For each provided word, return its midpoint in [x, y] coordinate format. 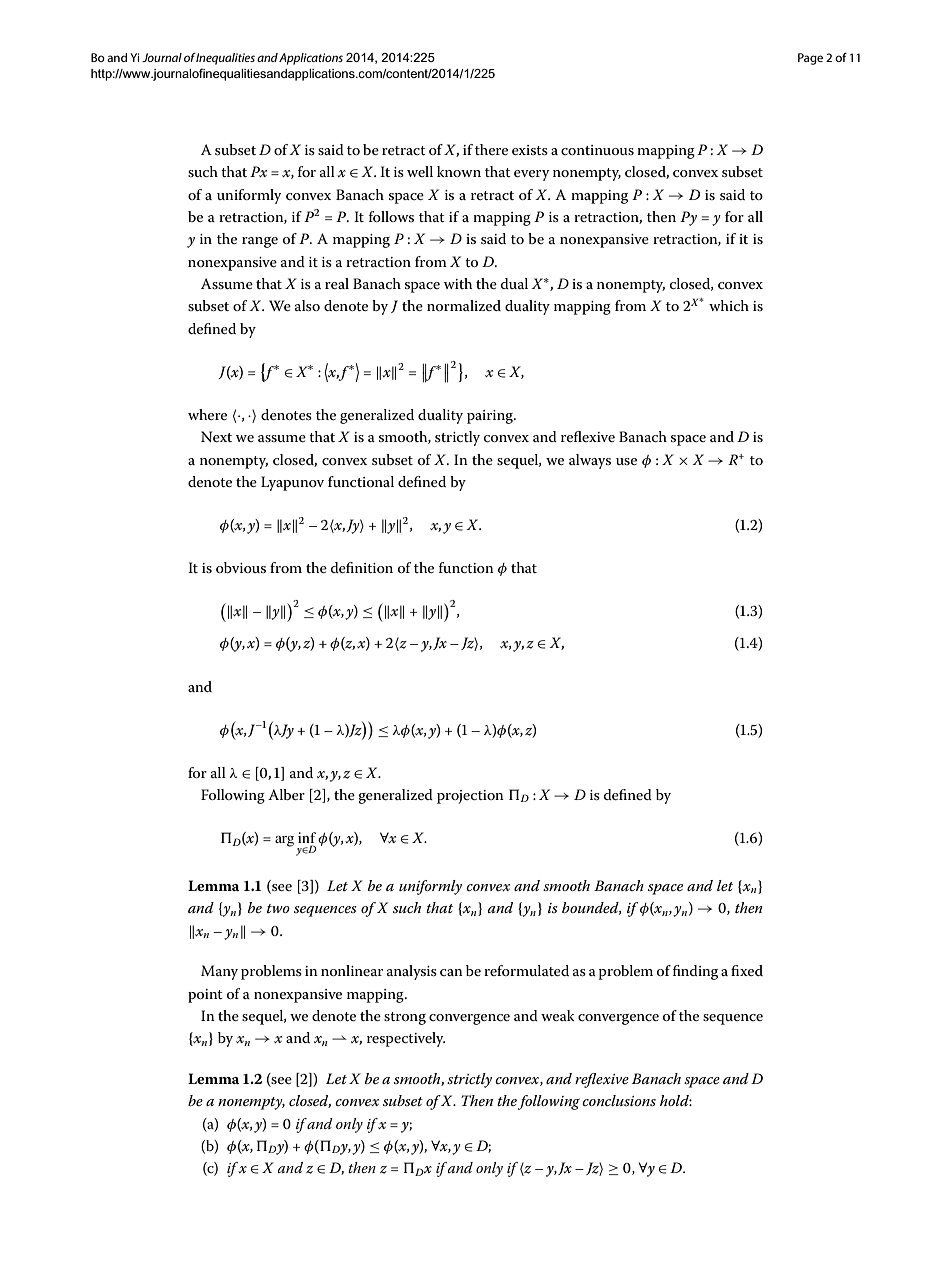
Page [810, 59]
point [205, 996]
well [420, 171]
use [626, 461]
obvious [241, 567]
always [590, 461]
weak [557, 1015]
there [491, 149]
